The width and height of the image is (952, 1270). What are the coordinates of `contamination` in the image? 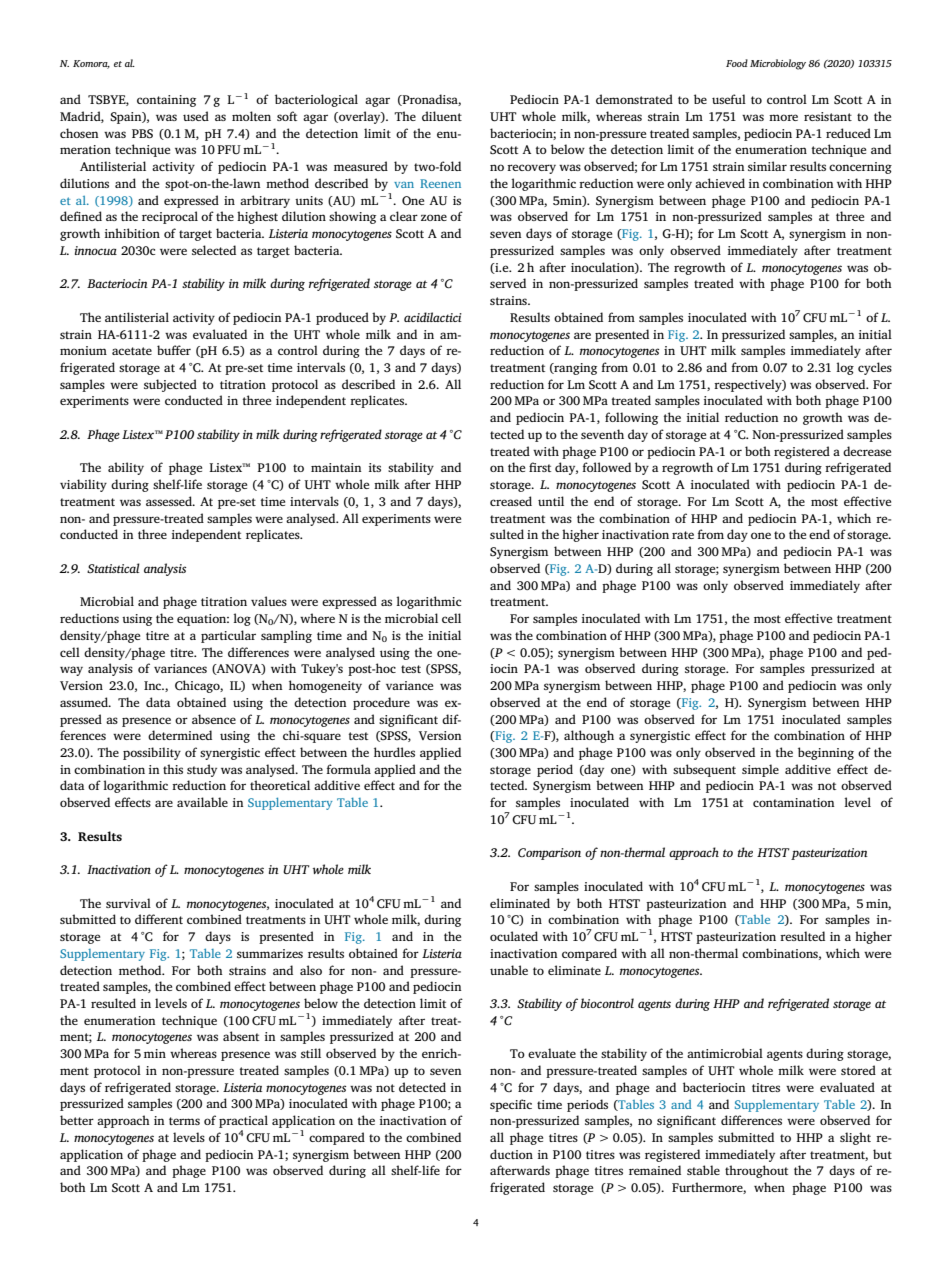 It's located at (794, 802).
